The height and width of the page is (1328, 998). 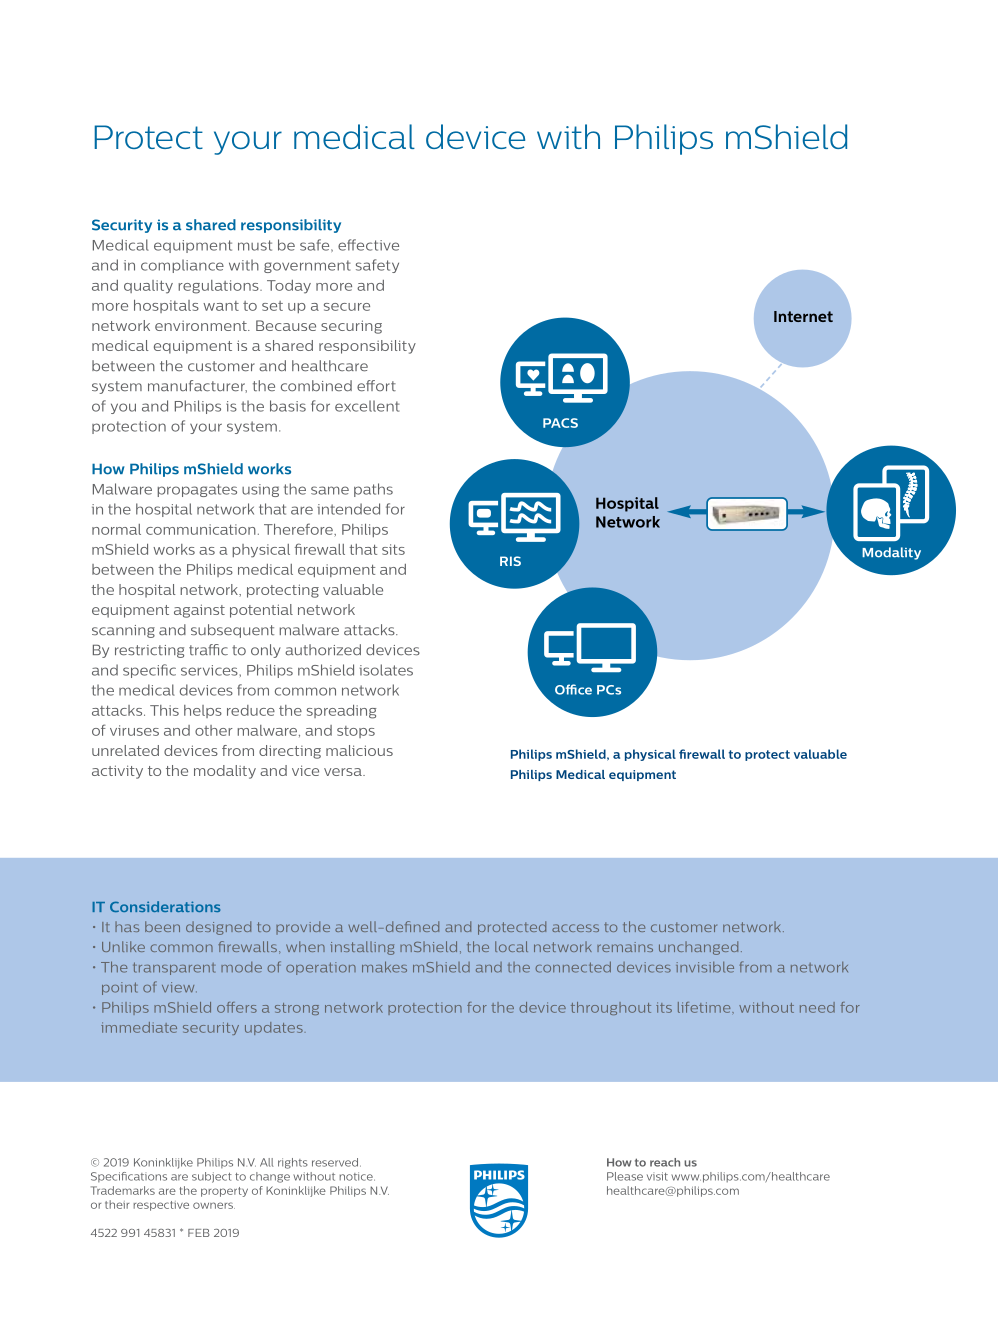 I want to click on invisible, so click(x=705, y=967).
